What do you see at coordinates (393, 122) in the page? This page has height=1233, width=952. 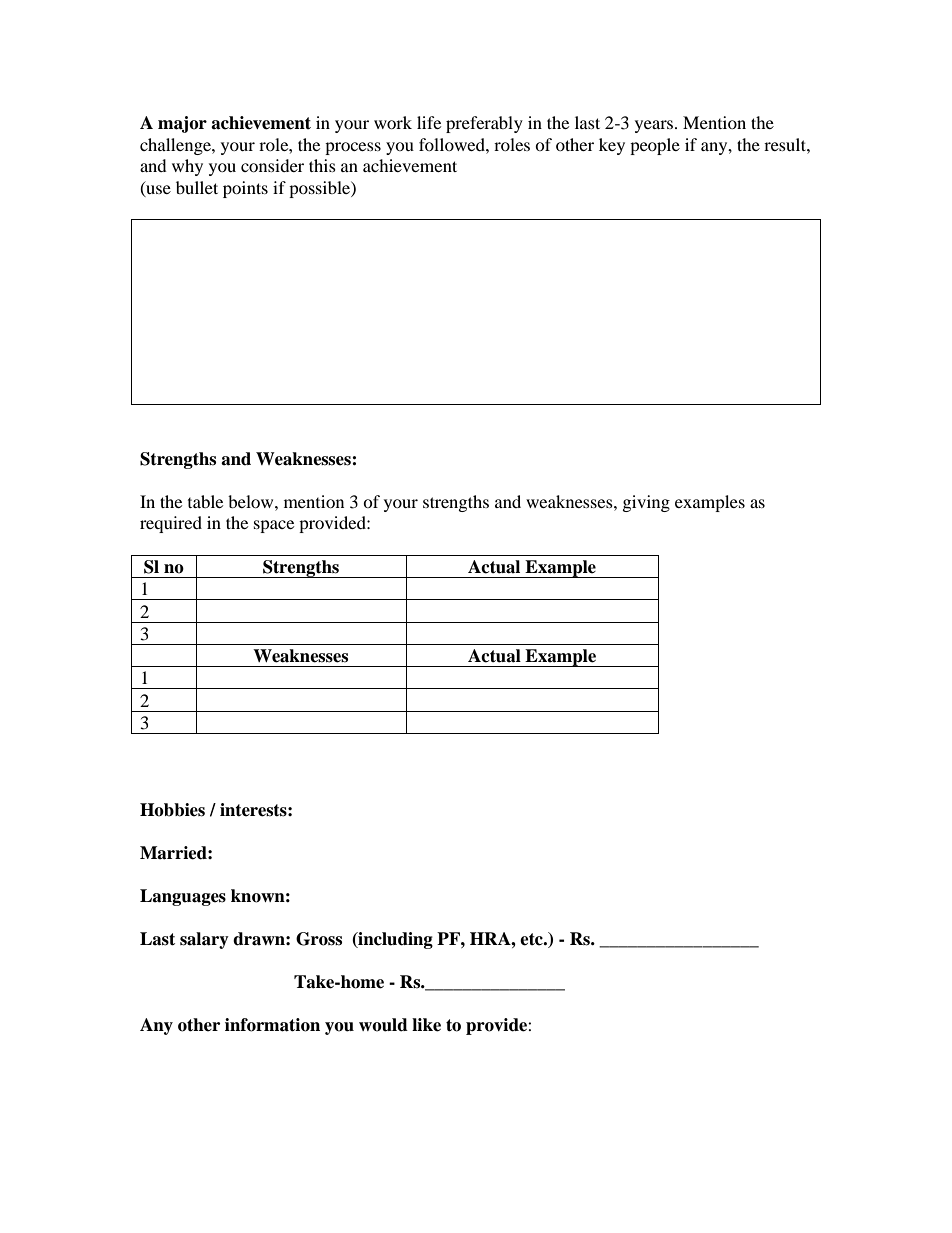 I see `work` at bounding box center [393, 122].
